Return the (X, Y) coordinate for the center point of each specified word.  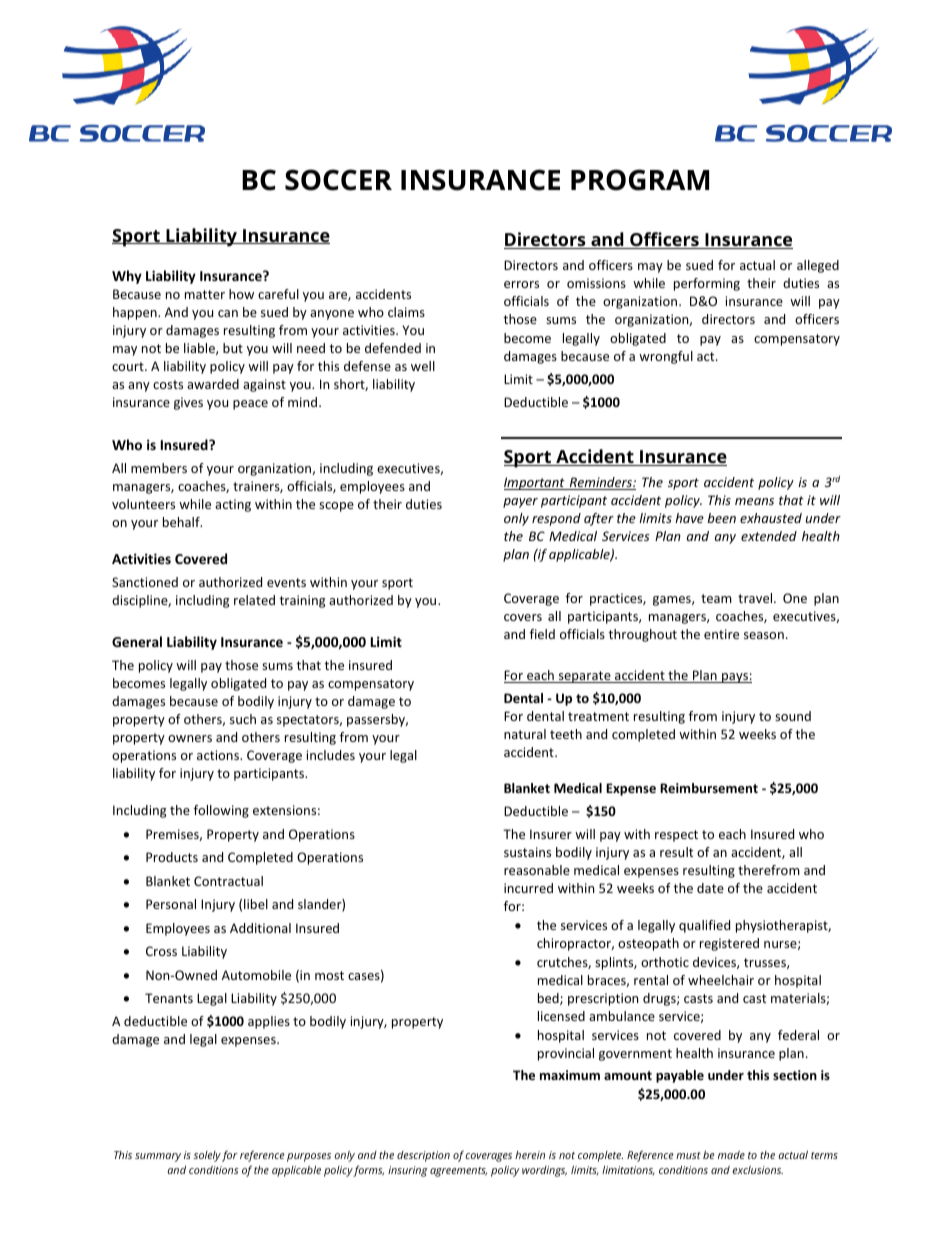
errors (521, 284)
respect (676, 836)
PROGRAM (640, 180)
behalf (182, 522)
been (721, 518)
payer (520, 503)
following (221, 811)
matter (205, 294)
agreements (458, 1172)
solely (207, 1156)
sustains (527, 852)
